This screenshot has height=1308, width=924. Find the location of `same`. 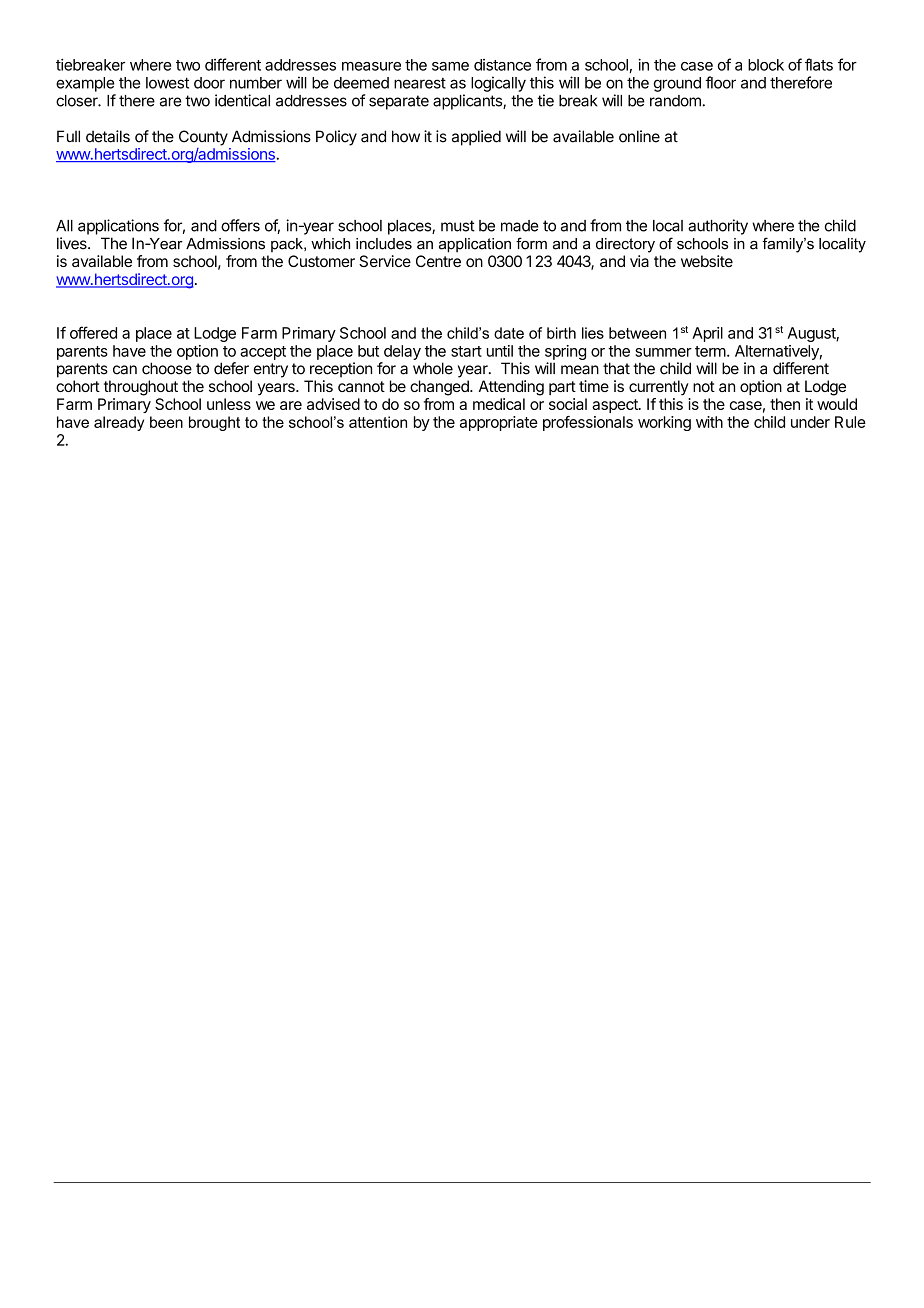

same is located at coordinates (450, 66).
